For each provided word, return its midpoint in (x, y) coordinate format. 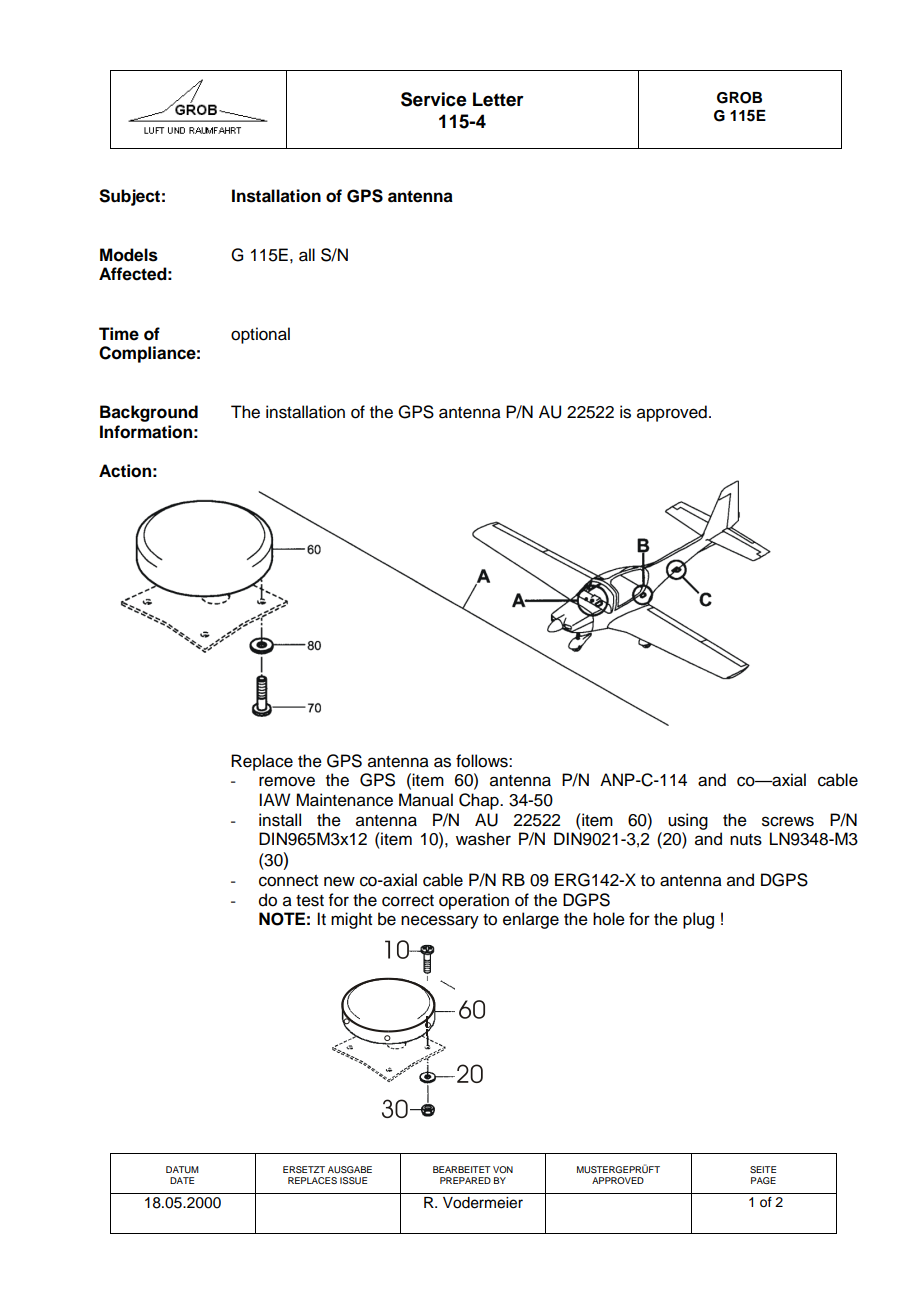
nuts (746, 840)
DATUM (182, 1169)
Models (129, 255)
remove (287, 781)
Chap (480, 801)
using (688, 821)
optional (260, 335)
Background (149, 413)
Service (434, 99)
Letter (498, 99)
